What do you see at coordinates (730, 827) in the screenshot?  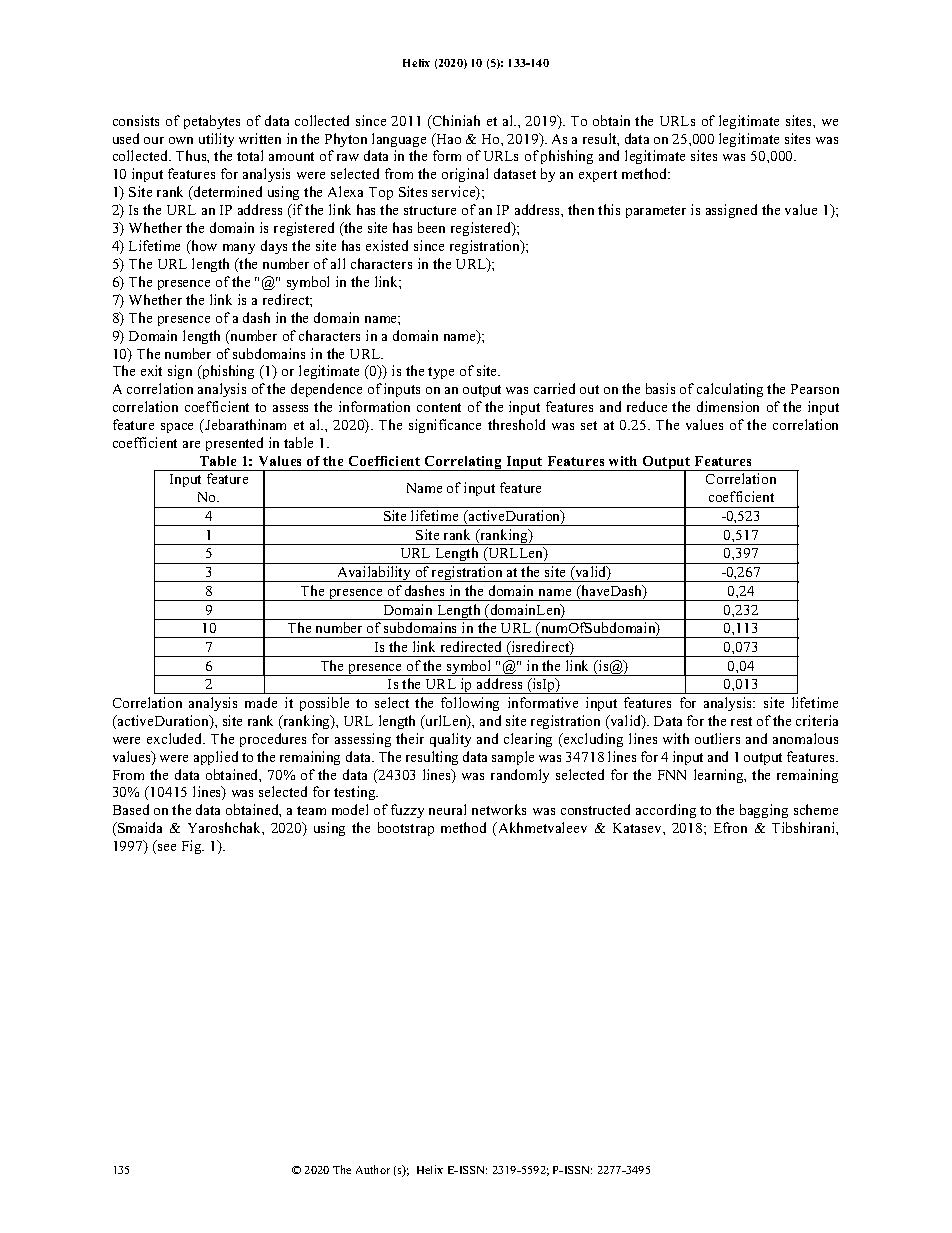 I see `Efron` at bounding box center [730, 827].
